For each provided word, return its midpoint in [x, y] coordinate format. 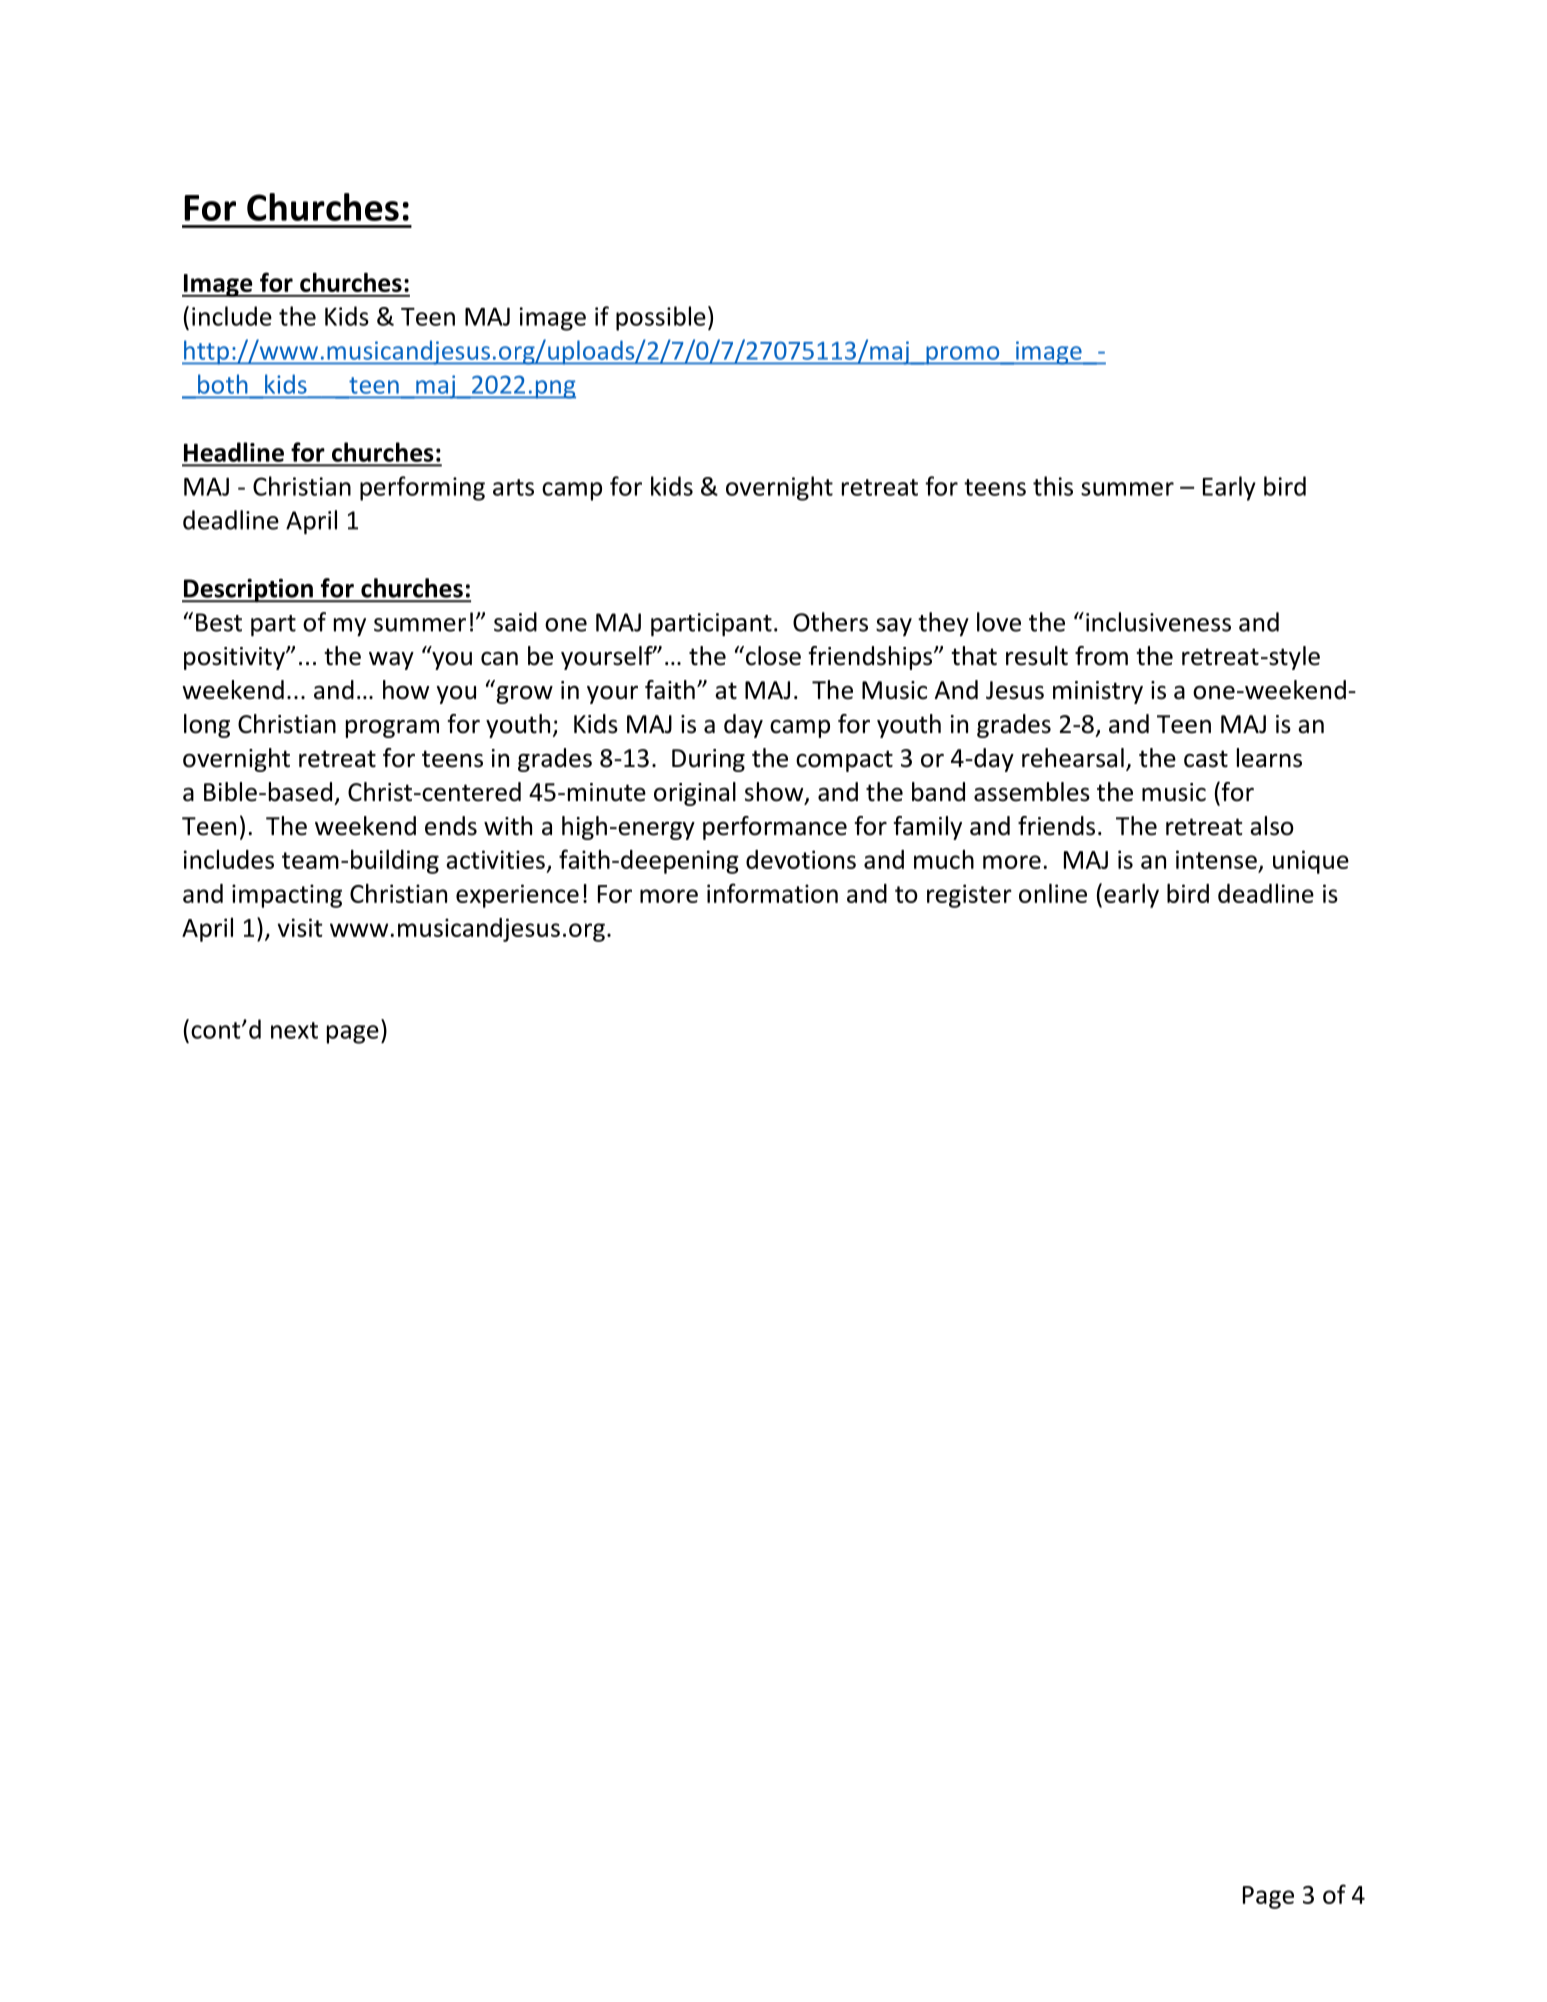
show [775, 793]
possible [661, 318]
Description [248, 590]
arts [513, 487]
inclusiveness [1158, 622]
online [1053, 893]
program [392, 728]
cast [1206, 759]
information [772, 893]
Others [830, 622]
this [1053, 486]
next [294, 1030]
